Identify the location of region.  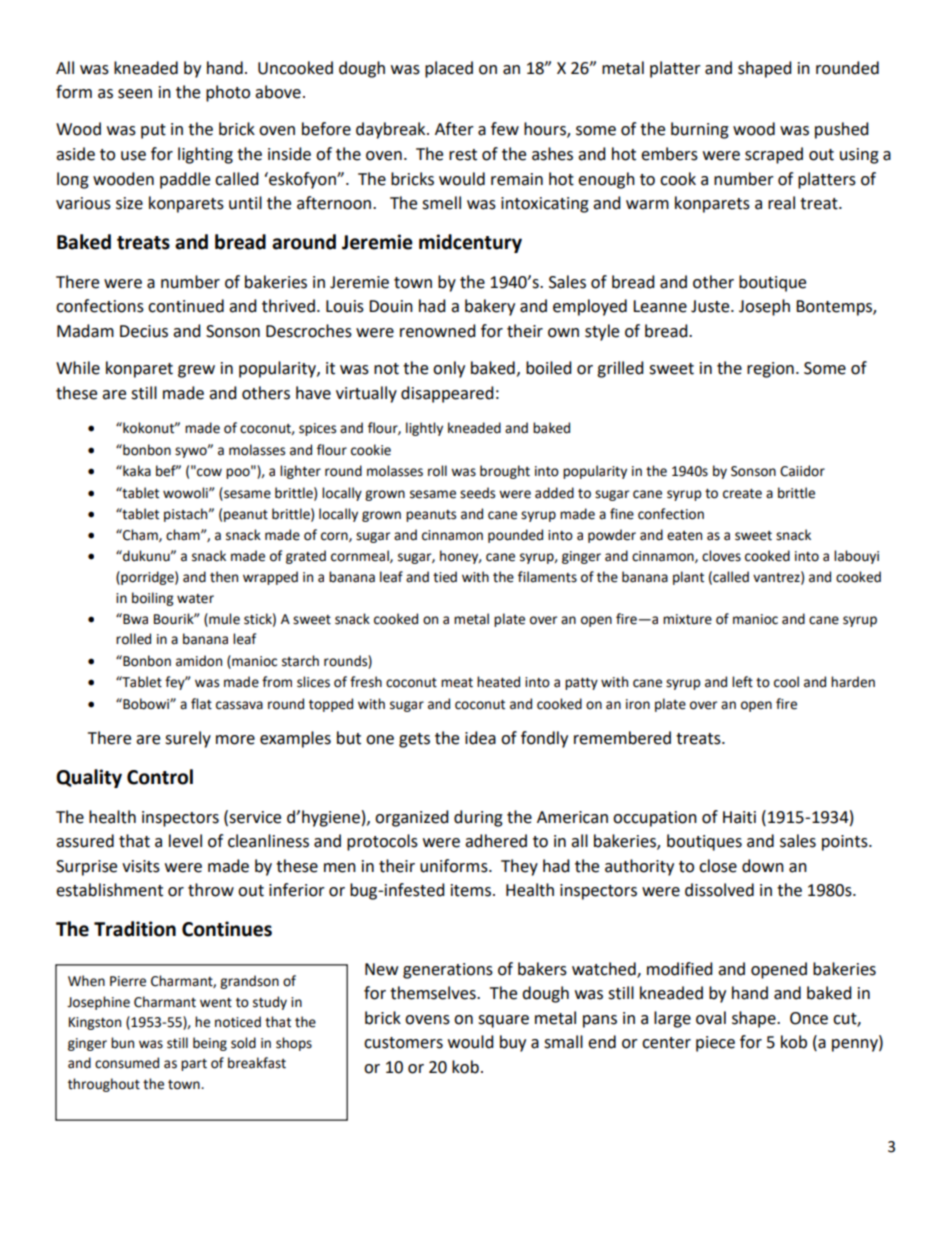
(770, 370).
